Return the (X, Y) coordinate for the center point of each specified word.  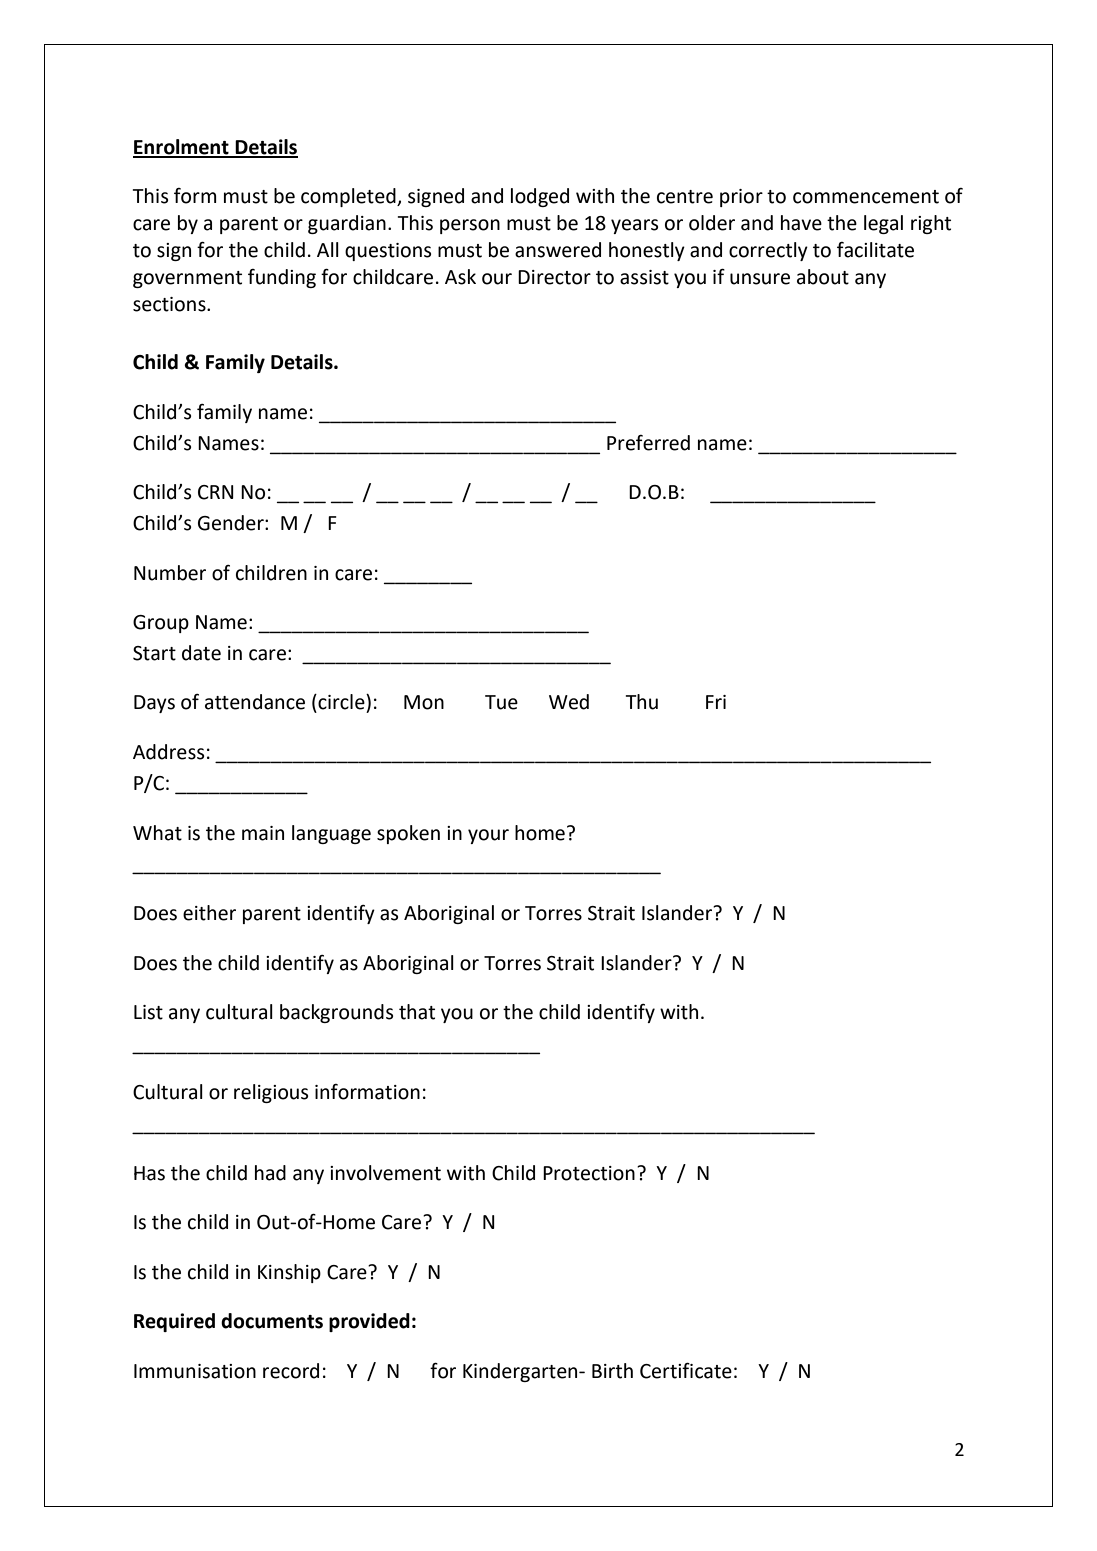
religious (271, 1093)
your (488, 836)
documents (272, 1321)
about (823, 277)
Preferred (648, 443)
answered (558, 250)
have (801, 223)
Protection (589, 1173)
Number (170, 573)
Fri (716, 702)
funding (282, 278)
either (209, 913)
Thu (642, 702)
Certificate (686, 1370)
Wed (569, 702)
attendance (255, 702)
